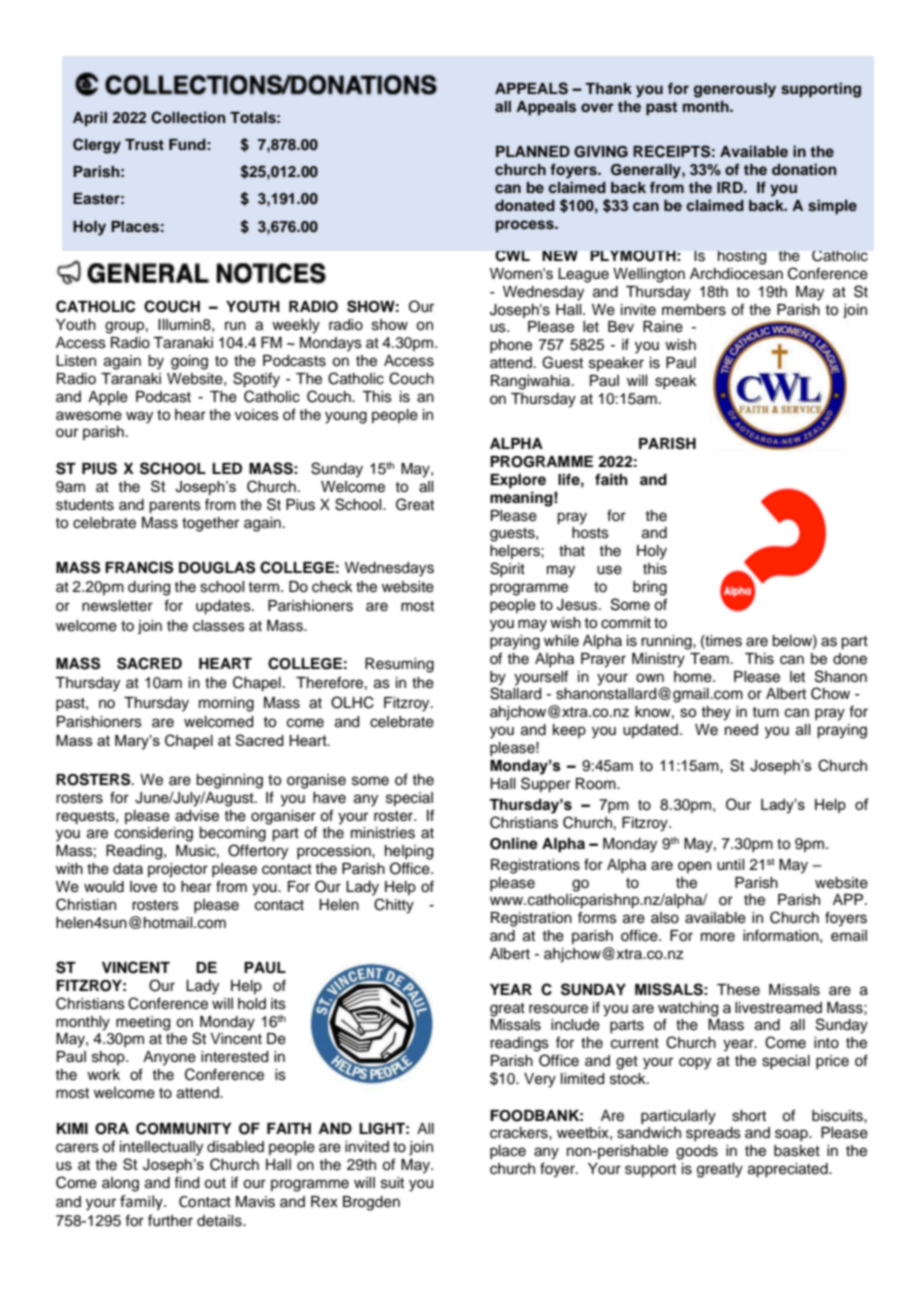 This screenshot has width=924, height=1309. Describe the element at coordinates (789, 1170) in the screenshot. I see `appreciated` at that location.
